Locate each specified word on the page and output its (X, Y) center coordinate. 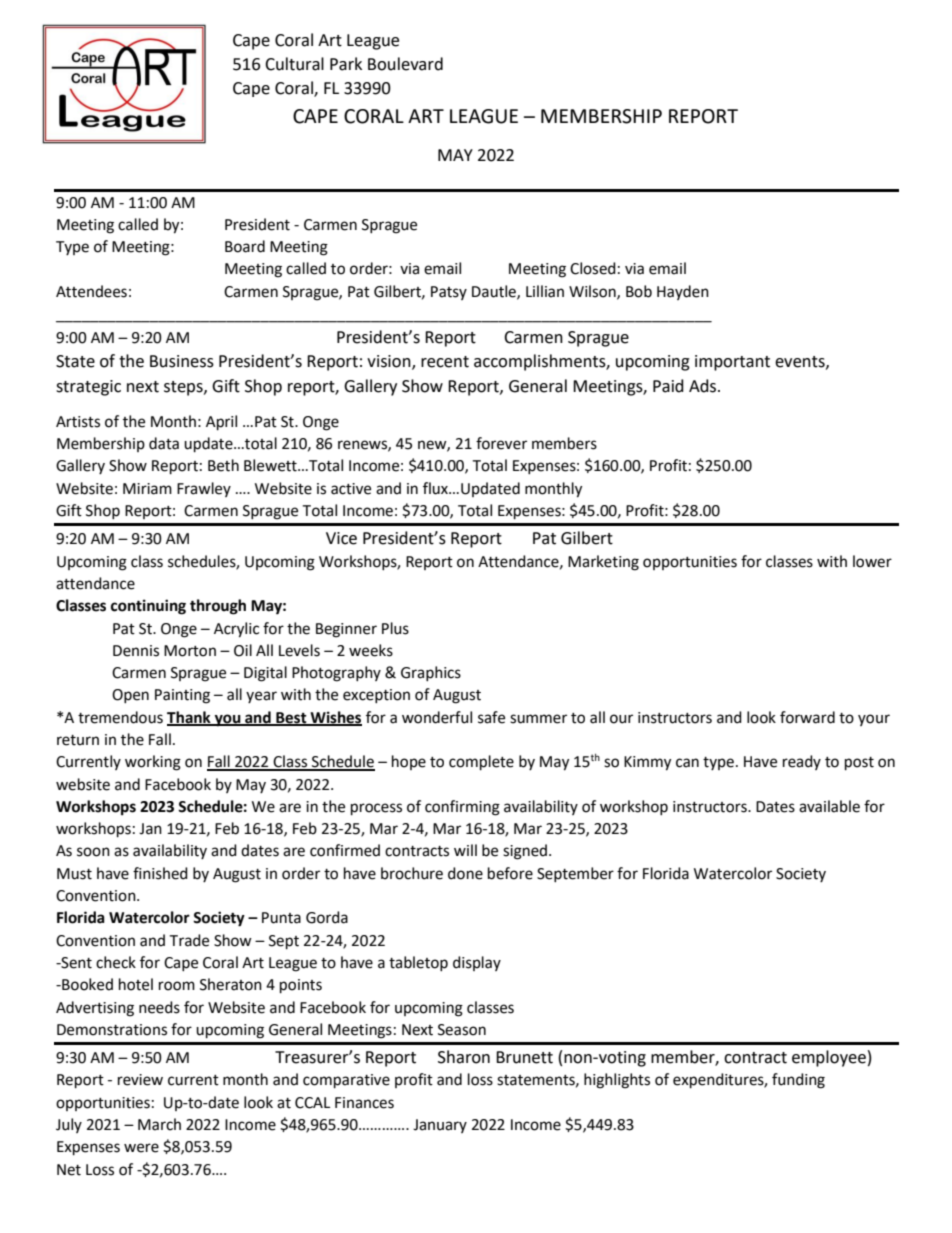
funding (798, 1081)
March (159, 1124)
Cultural (294, 64)
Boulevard (405, 64)
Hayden (683, 292)
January (440, 1126)
